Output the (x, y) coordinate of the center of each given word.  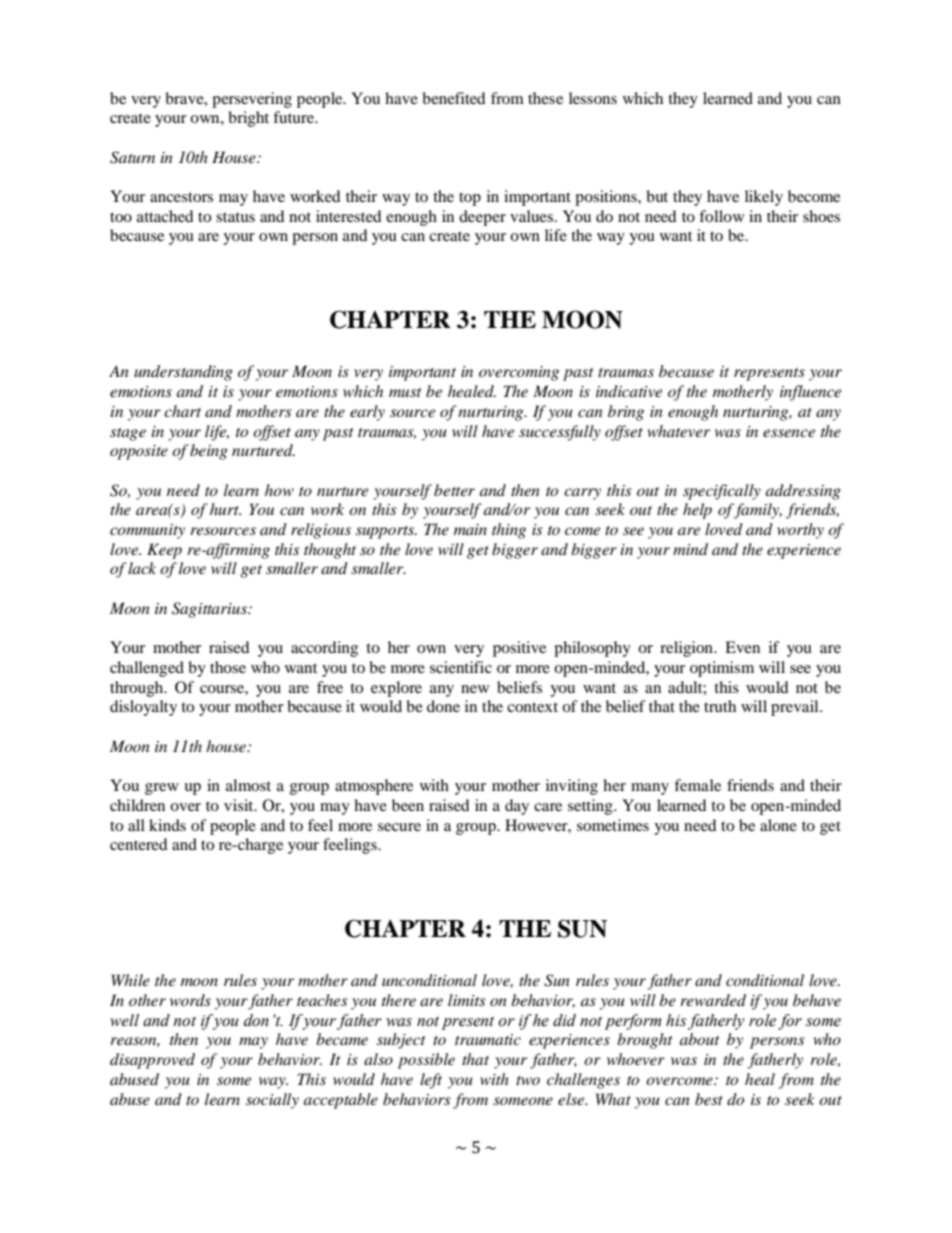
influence (810, 393)
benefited (454, 98)
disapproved (152, 1061)
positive (519, 649)
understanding (183, 373)
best (709, 1099)
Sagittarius (211, 610)
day (517, 807)
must (405, 392)
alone (778, 825)
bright (248, 119)
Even (742, 647)
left (431, 1081)
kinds (167, 825)
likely (764, 198)
